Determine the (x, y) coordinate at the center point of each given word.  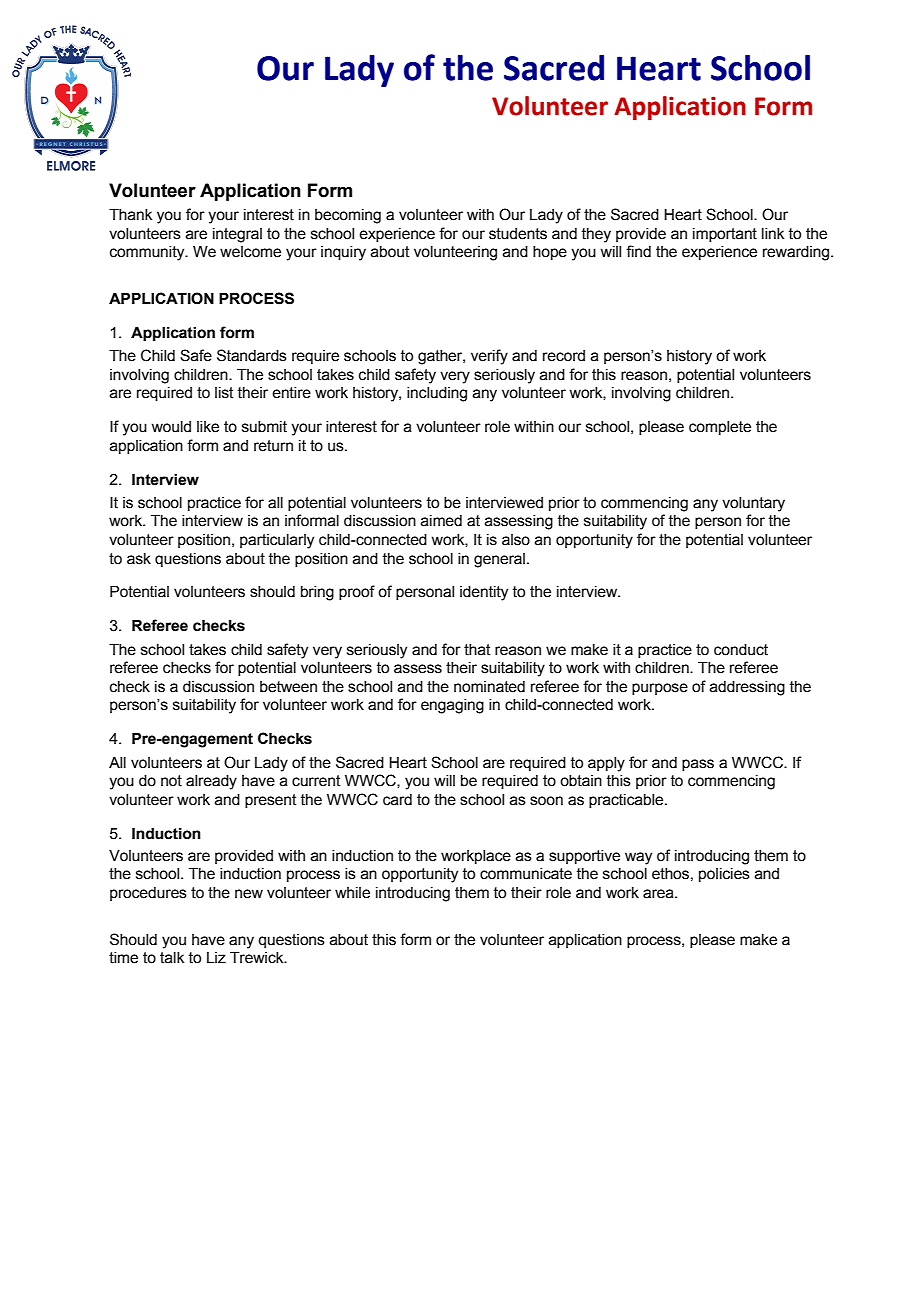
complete (720, 428)
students (518, 234)
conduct (741, 650)
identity (484, 593)
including (437, 394)
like (208, 427)
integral (237, 235)
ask (139, 559)
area (659, 894)
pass (698, 765)
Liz (216, 957)
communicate (526, 874)
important (725, 235)
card (397, 800)
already (211, 782)
